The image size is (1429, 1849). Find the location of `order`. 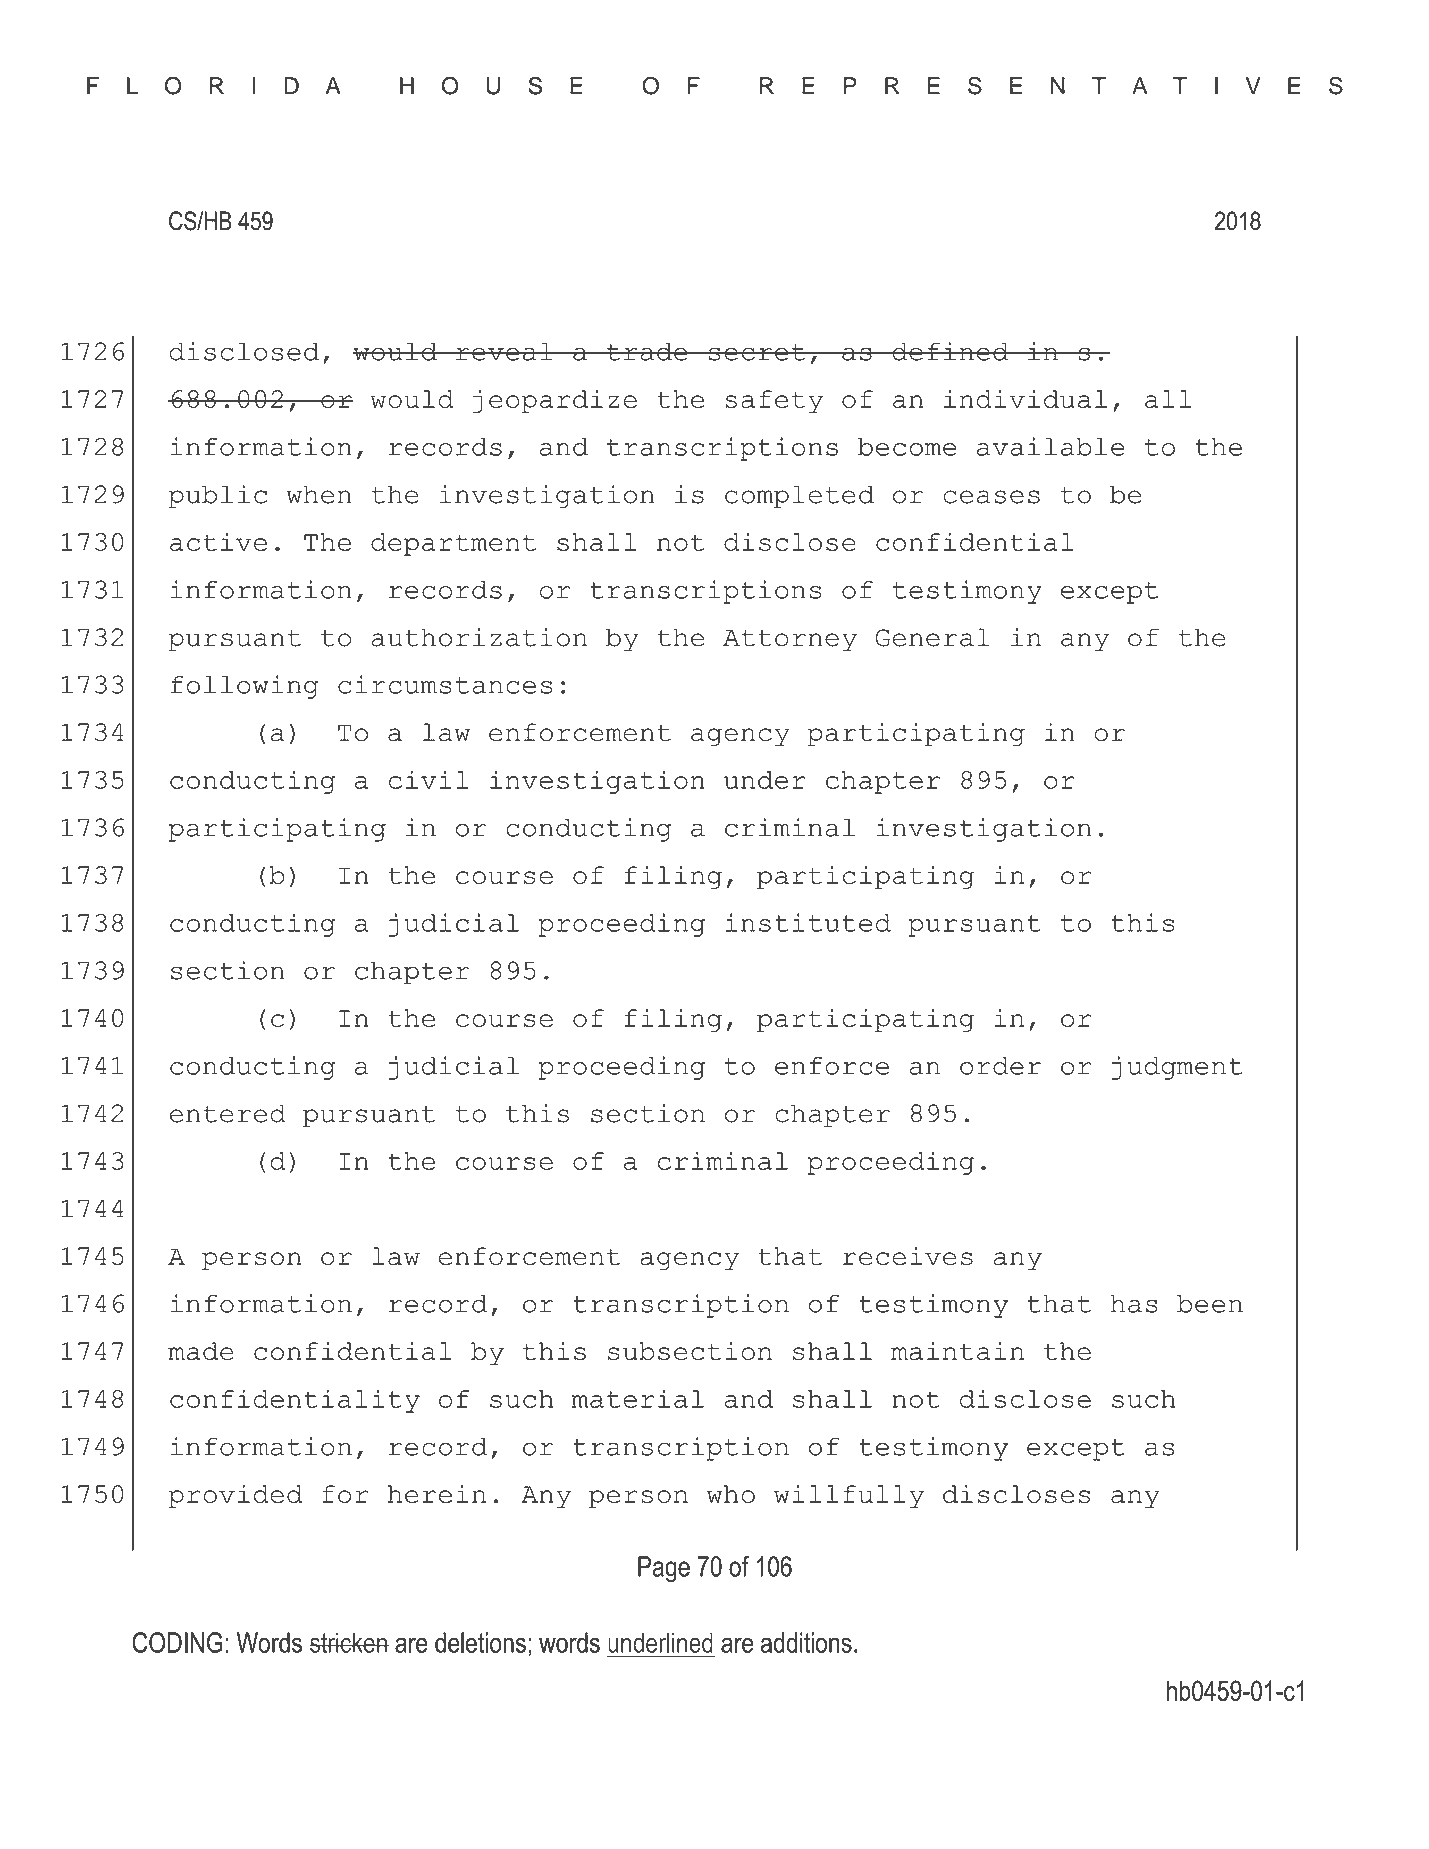

order is located at coordinates (1000, 1066).
